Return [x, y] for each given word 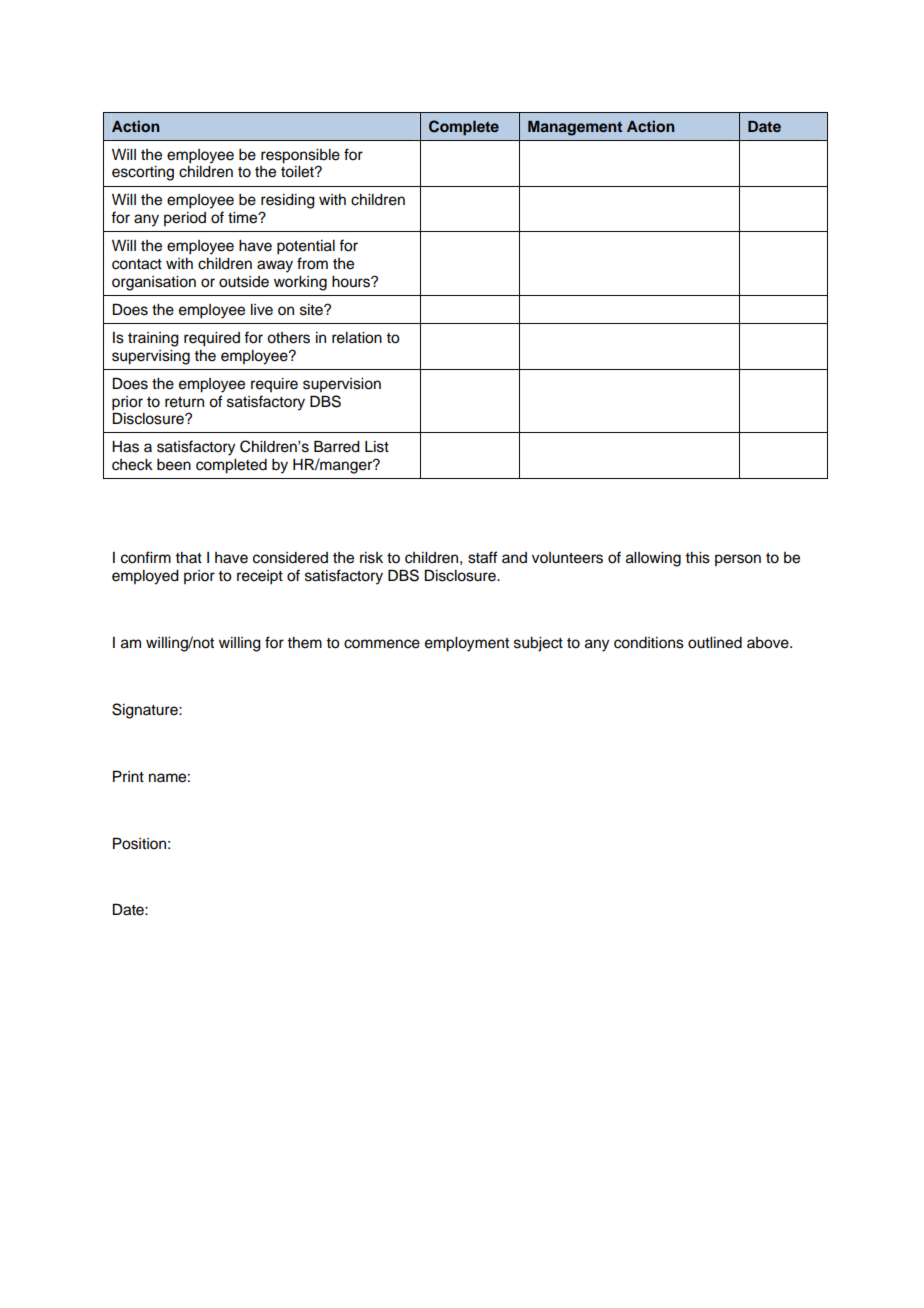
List [377, 447]
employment [467, 644]
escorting [143, 173]
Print [128, 776]
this [697, 558]
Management [575, 128]
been [174, 465]
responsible [300, 156]
